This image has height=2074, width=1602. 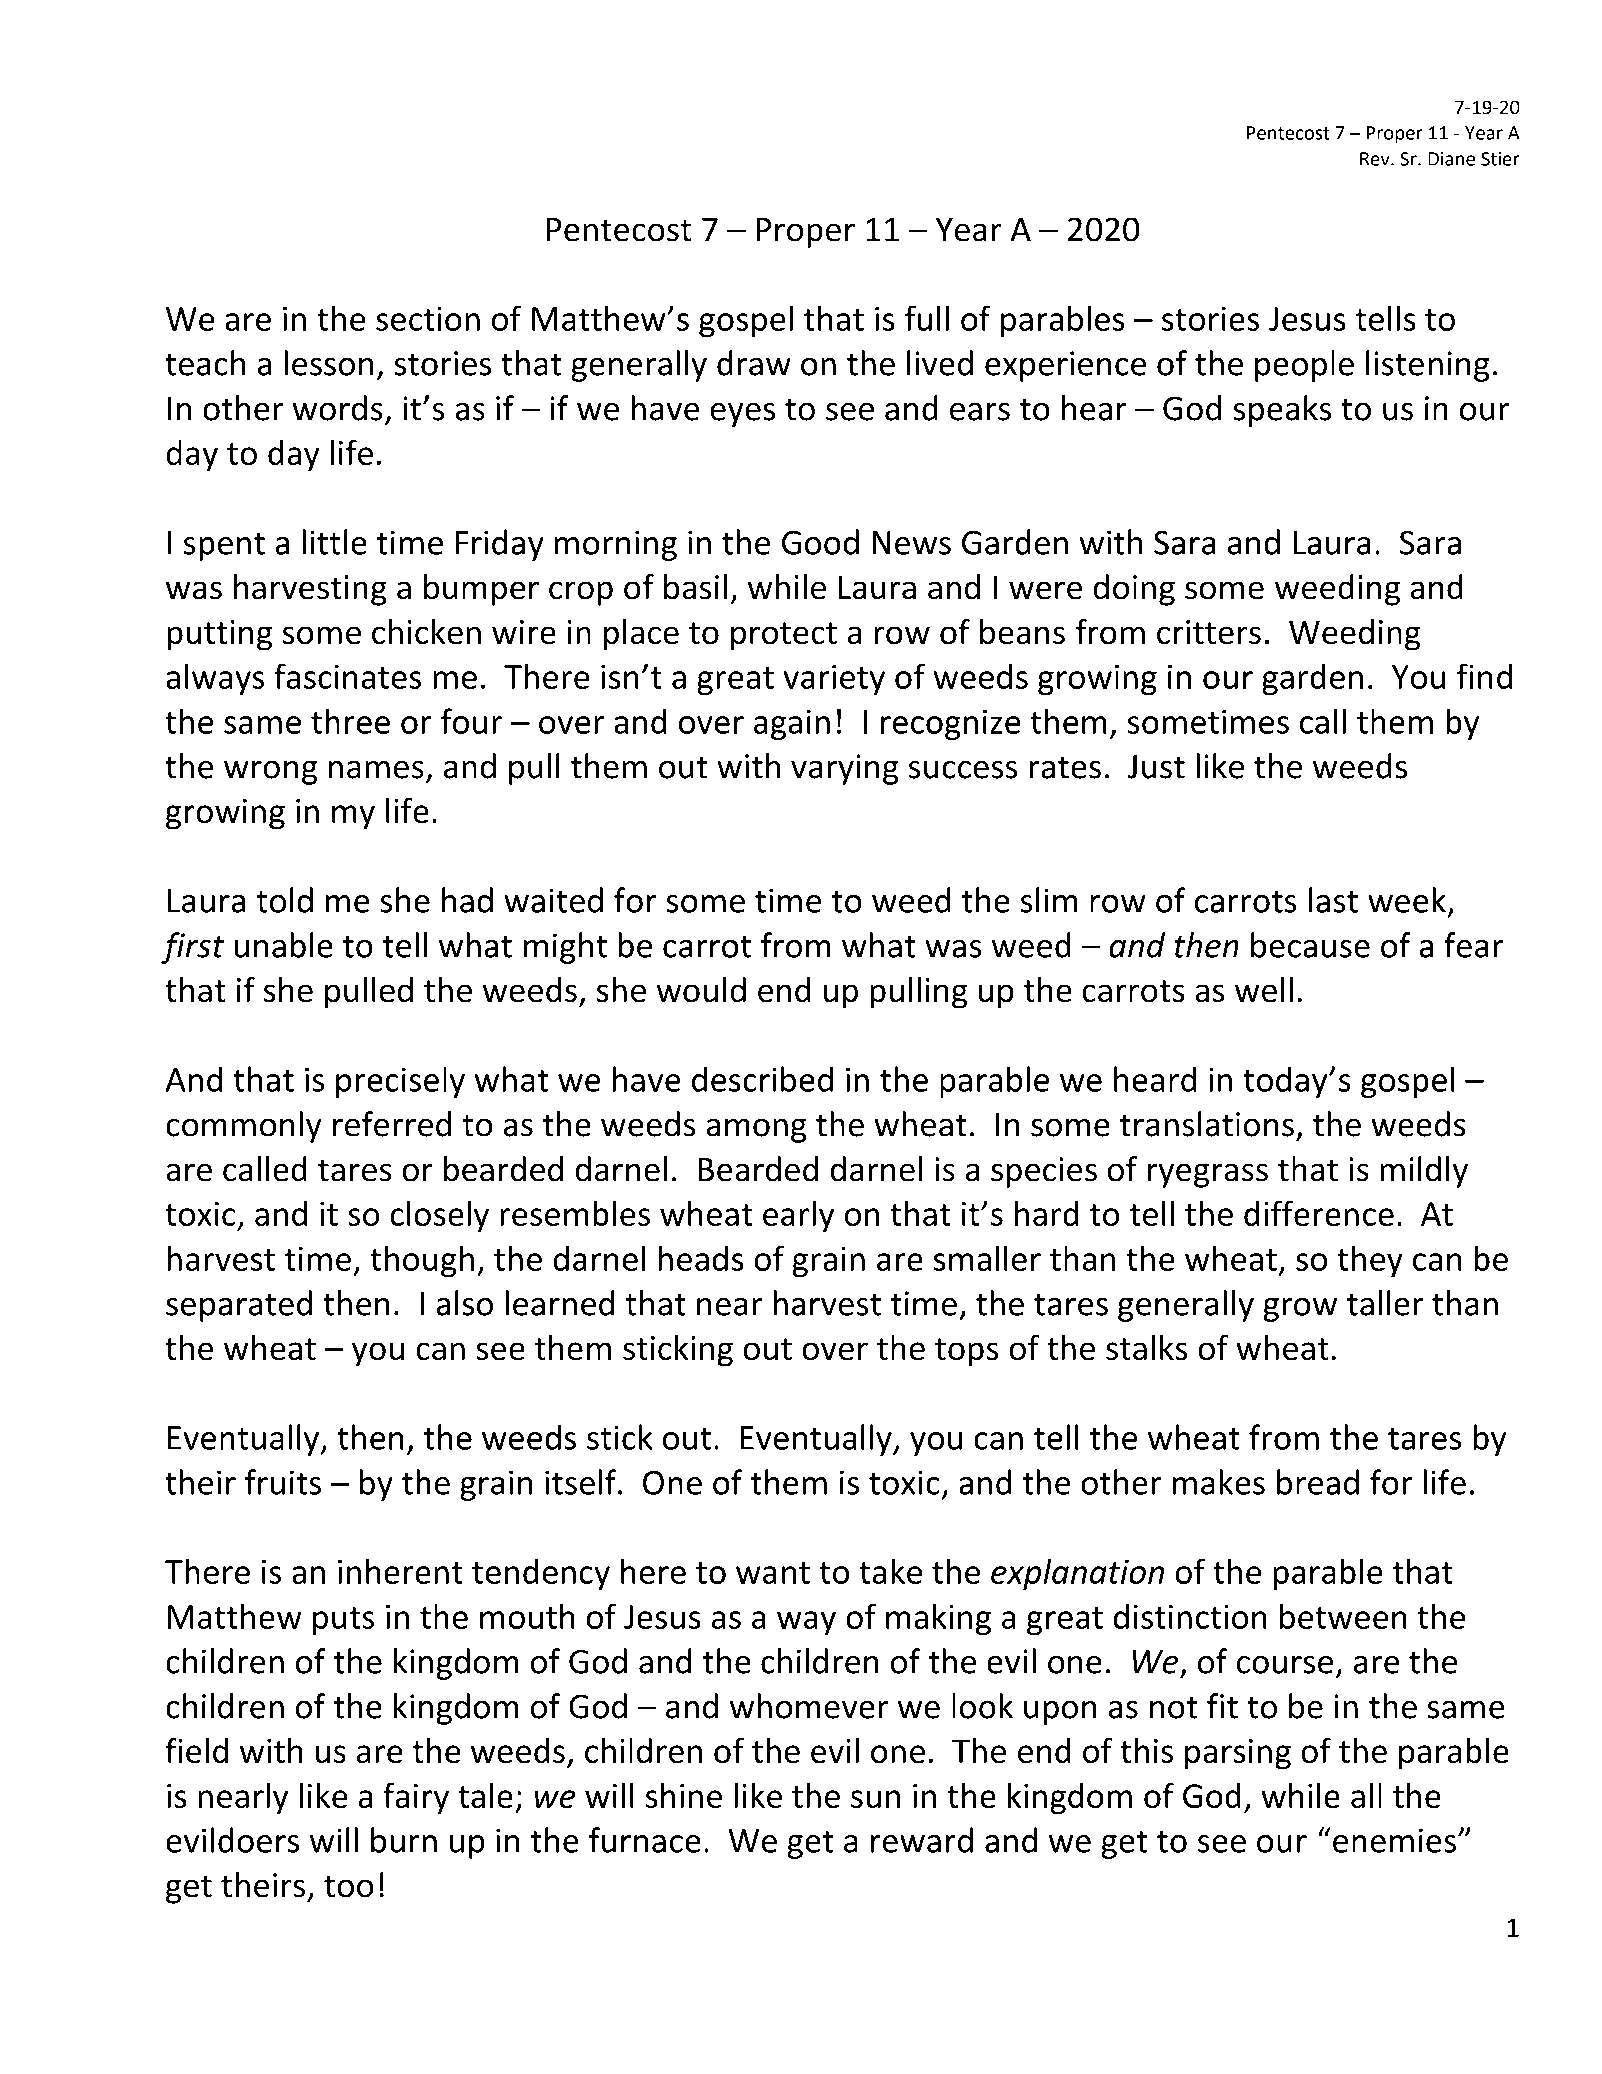 What do you see at coordinates (875, 1799) in the image?
I see `sun` at bounding box center [875, 1799].
